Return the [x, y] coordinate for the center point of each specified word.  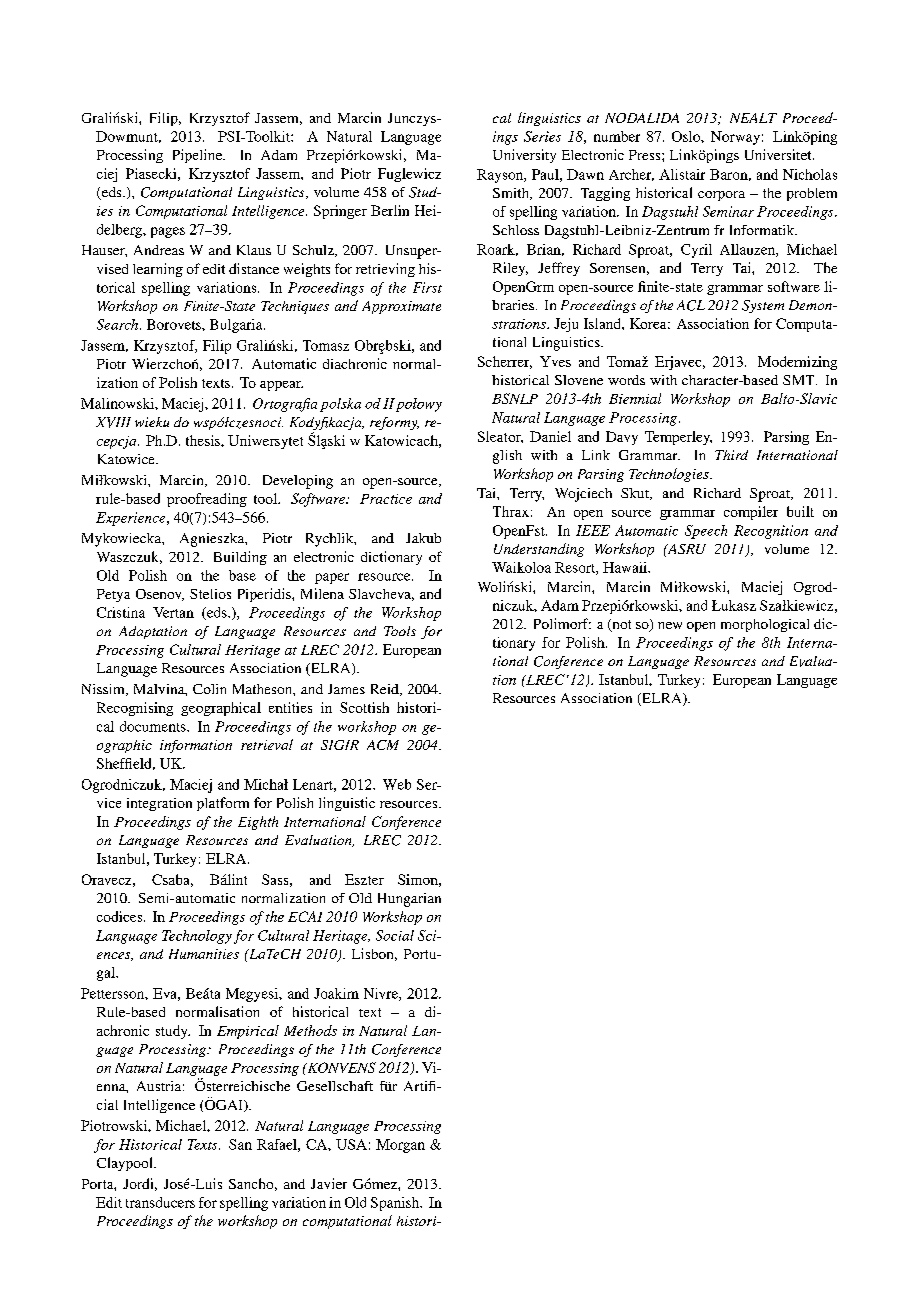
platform [223, 804]
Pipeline [198, 156]
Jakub [423, 538]
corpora [721, 196]
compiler [751, 513]
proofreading [207, 500]
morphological [765, 625]
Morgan [400, 1146]
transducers [160, 1202]
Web [397, 784]
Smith [512, 194]
